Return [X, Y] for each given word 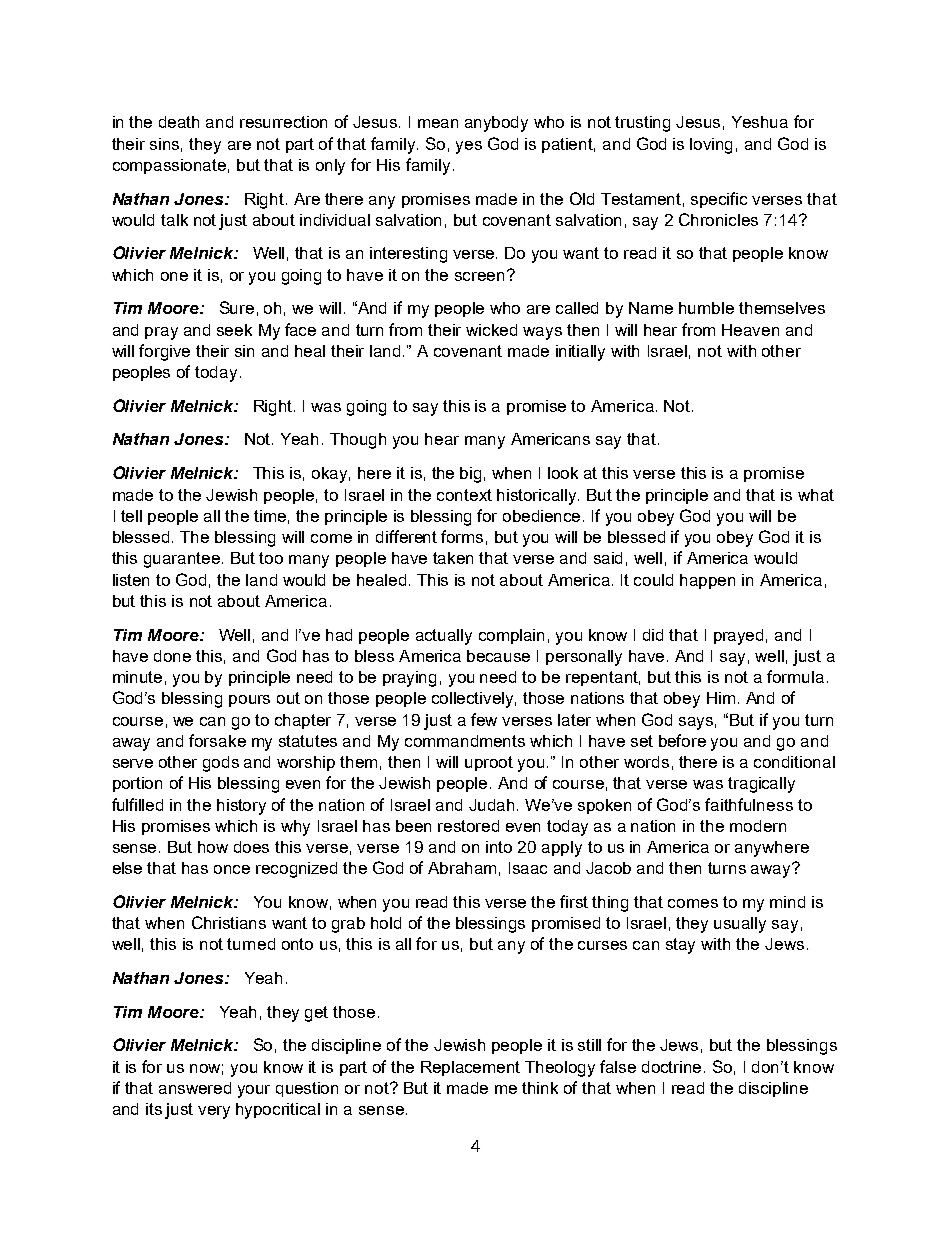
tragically [761, 785]
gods [221, 764]
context [464, 495]
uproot [489, 763]
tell [131, 516]
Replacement [470, 1068]
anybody [496, 124]
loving [711, 146]
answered [195, 1088]
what [816, 495]
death [179, 122]
